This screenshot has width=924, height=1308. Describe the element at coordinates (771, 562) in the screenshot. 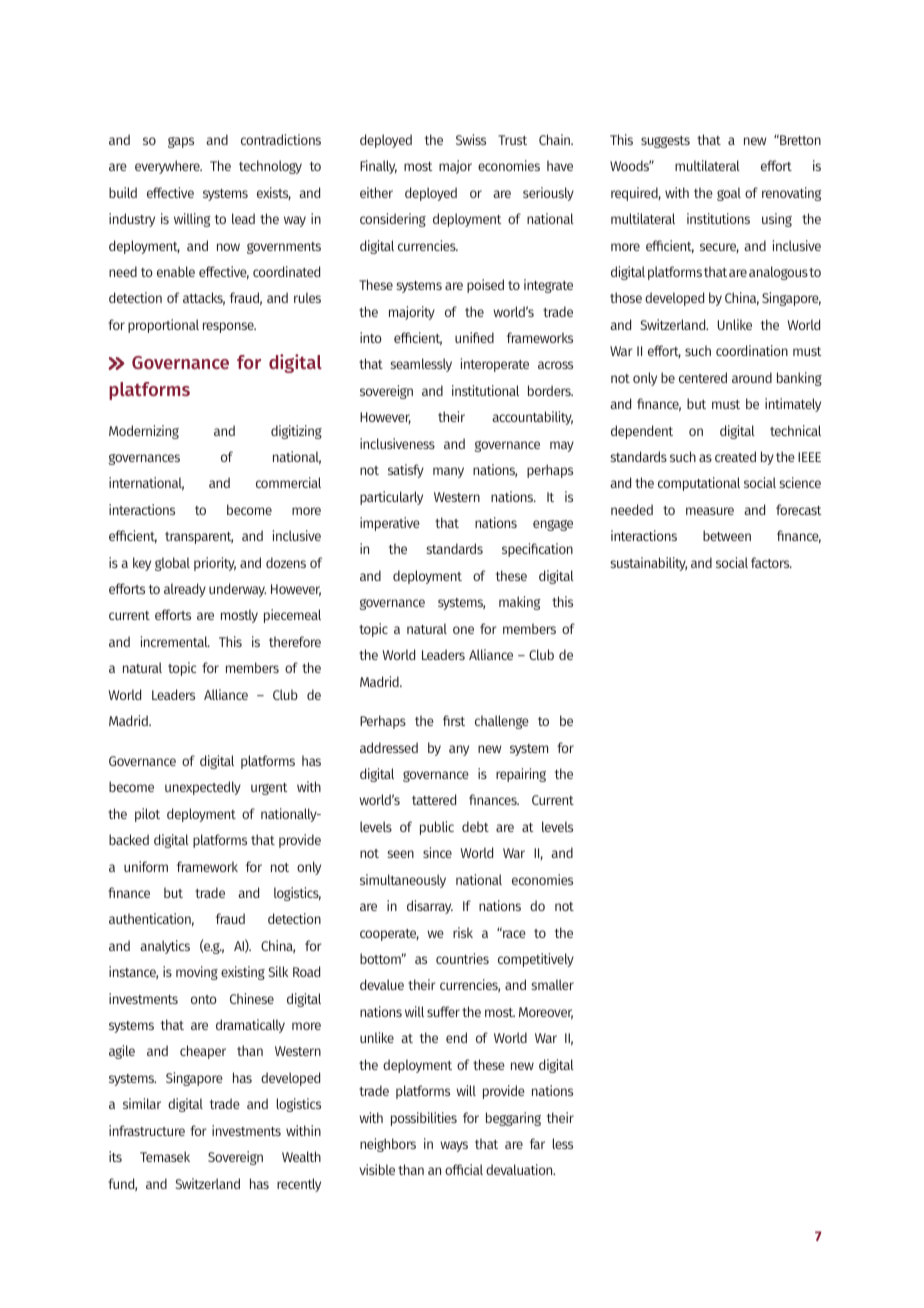

I see `factors` at that location.
